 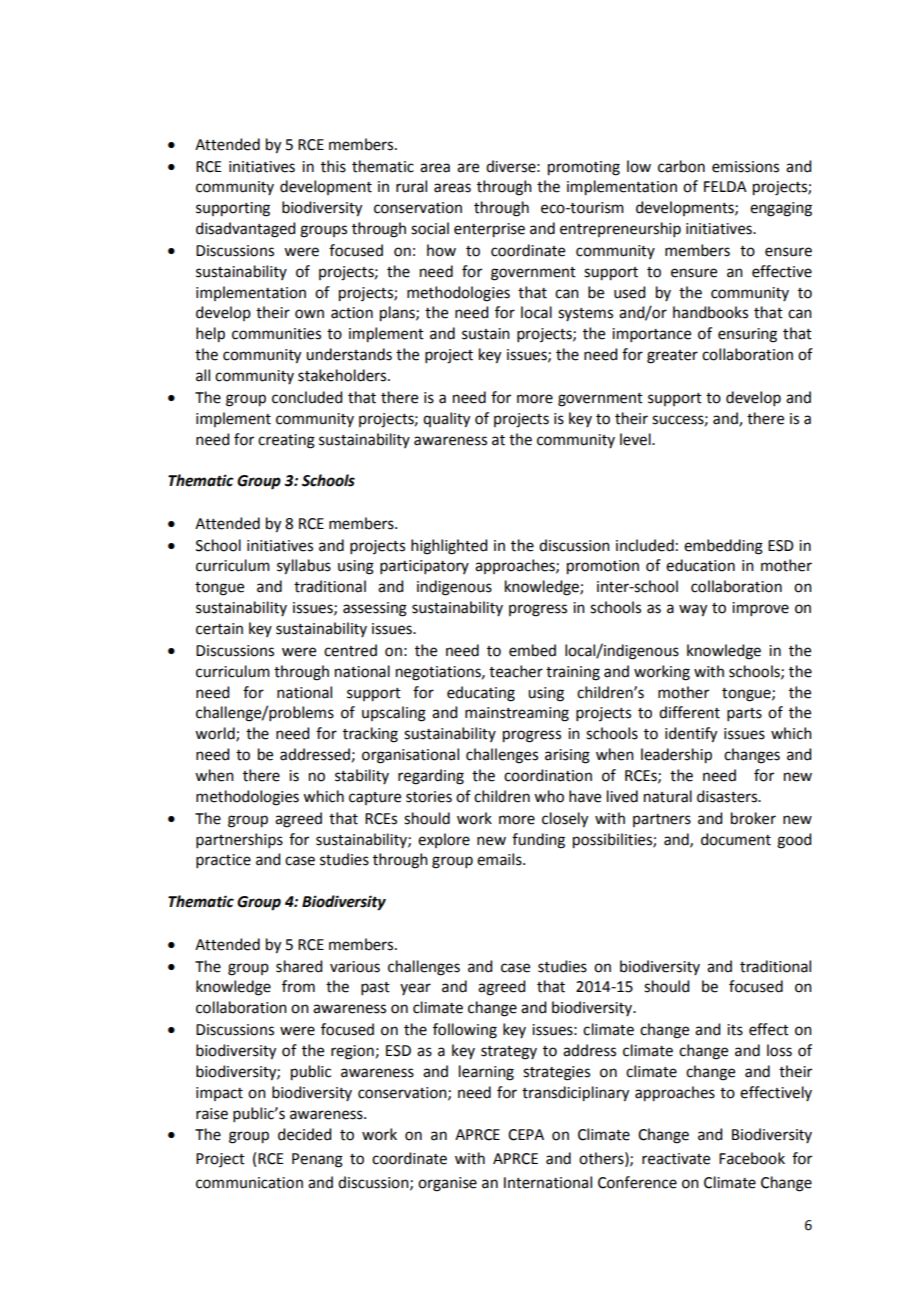 I want to click on emissions, so click(x=745, y=167).
